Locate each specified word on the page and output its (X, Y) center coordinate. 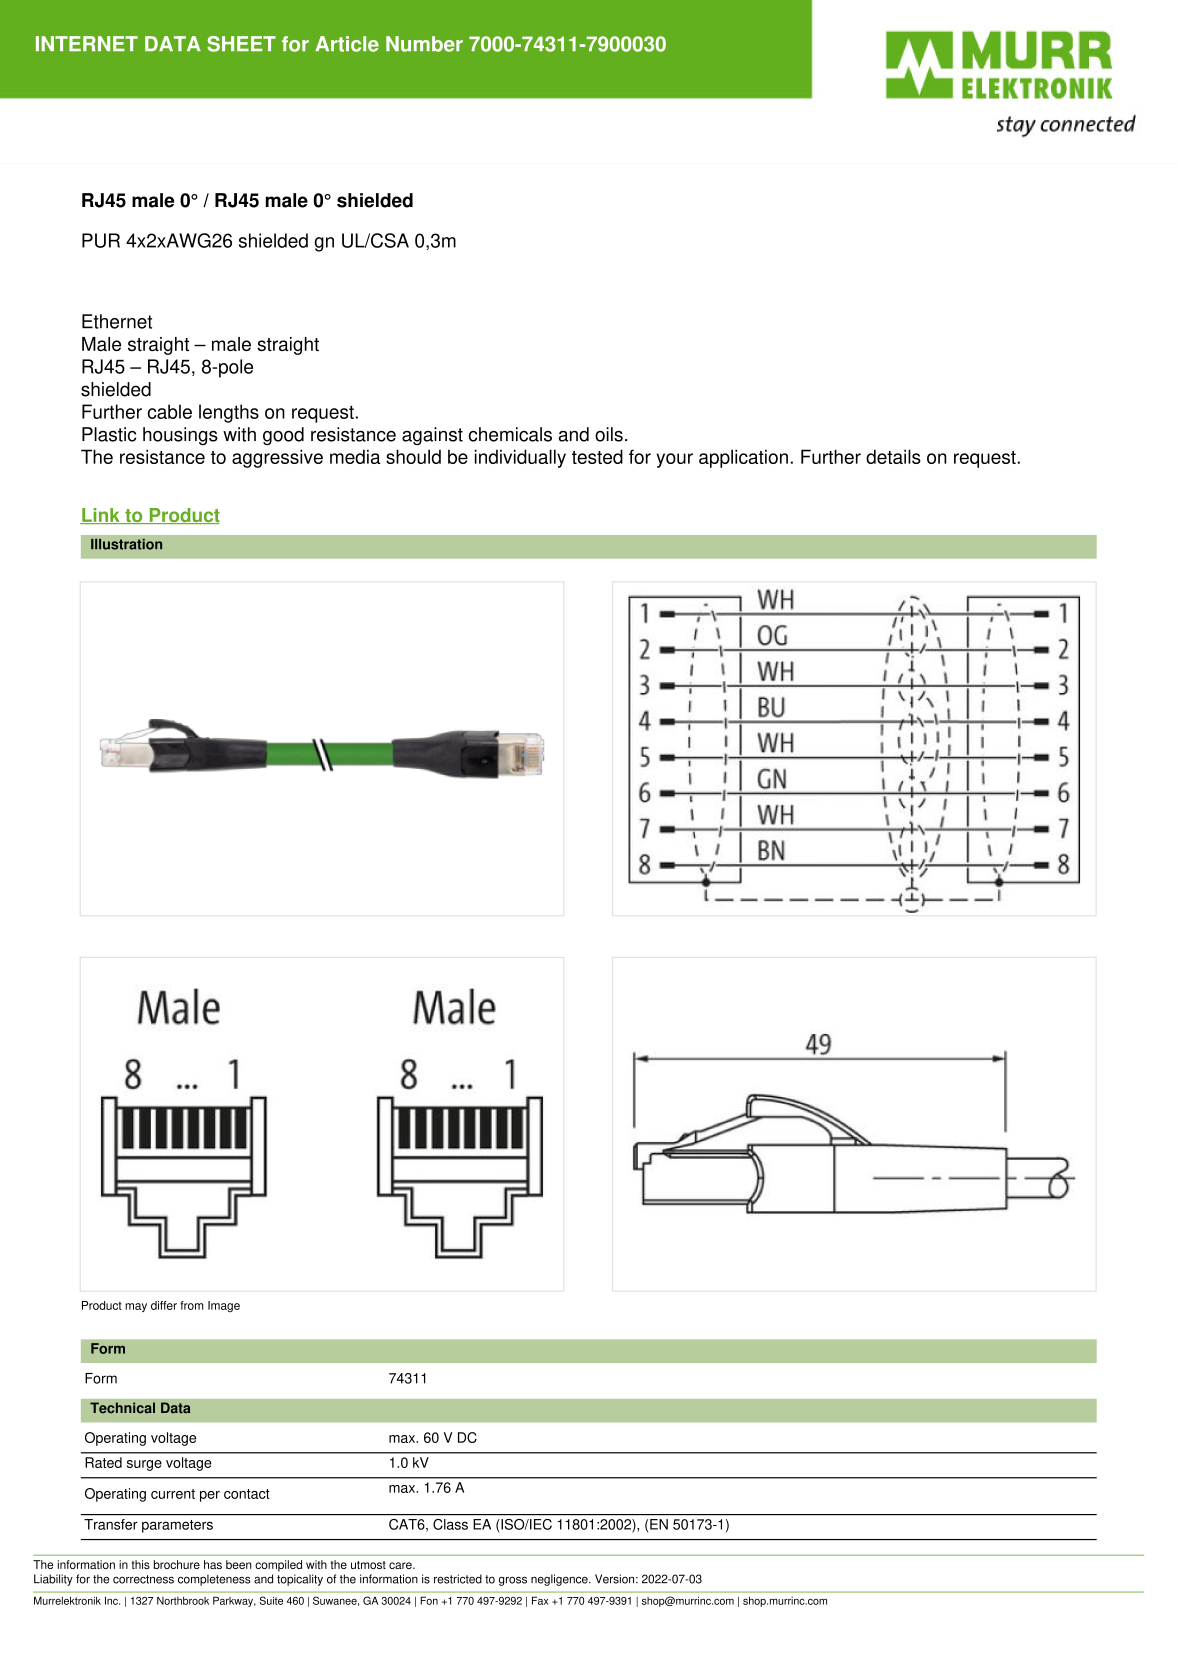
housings (180, 436)
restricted (458, 1579)
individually (520, 458)
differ (164, 1305)
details (893, 456)
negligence (560, 1580)
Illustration (126, 544)
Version (616, 1579)
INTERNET (87, 43)
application (743, 458)
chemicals (510, 434)
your (674, 460)
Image (224, 1306)
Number (424, 44)
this (141, 1564)
